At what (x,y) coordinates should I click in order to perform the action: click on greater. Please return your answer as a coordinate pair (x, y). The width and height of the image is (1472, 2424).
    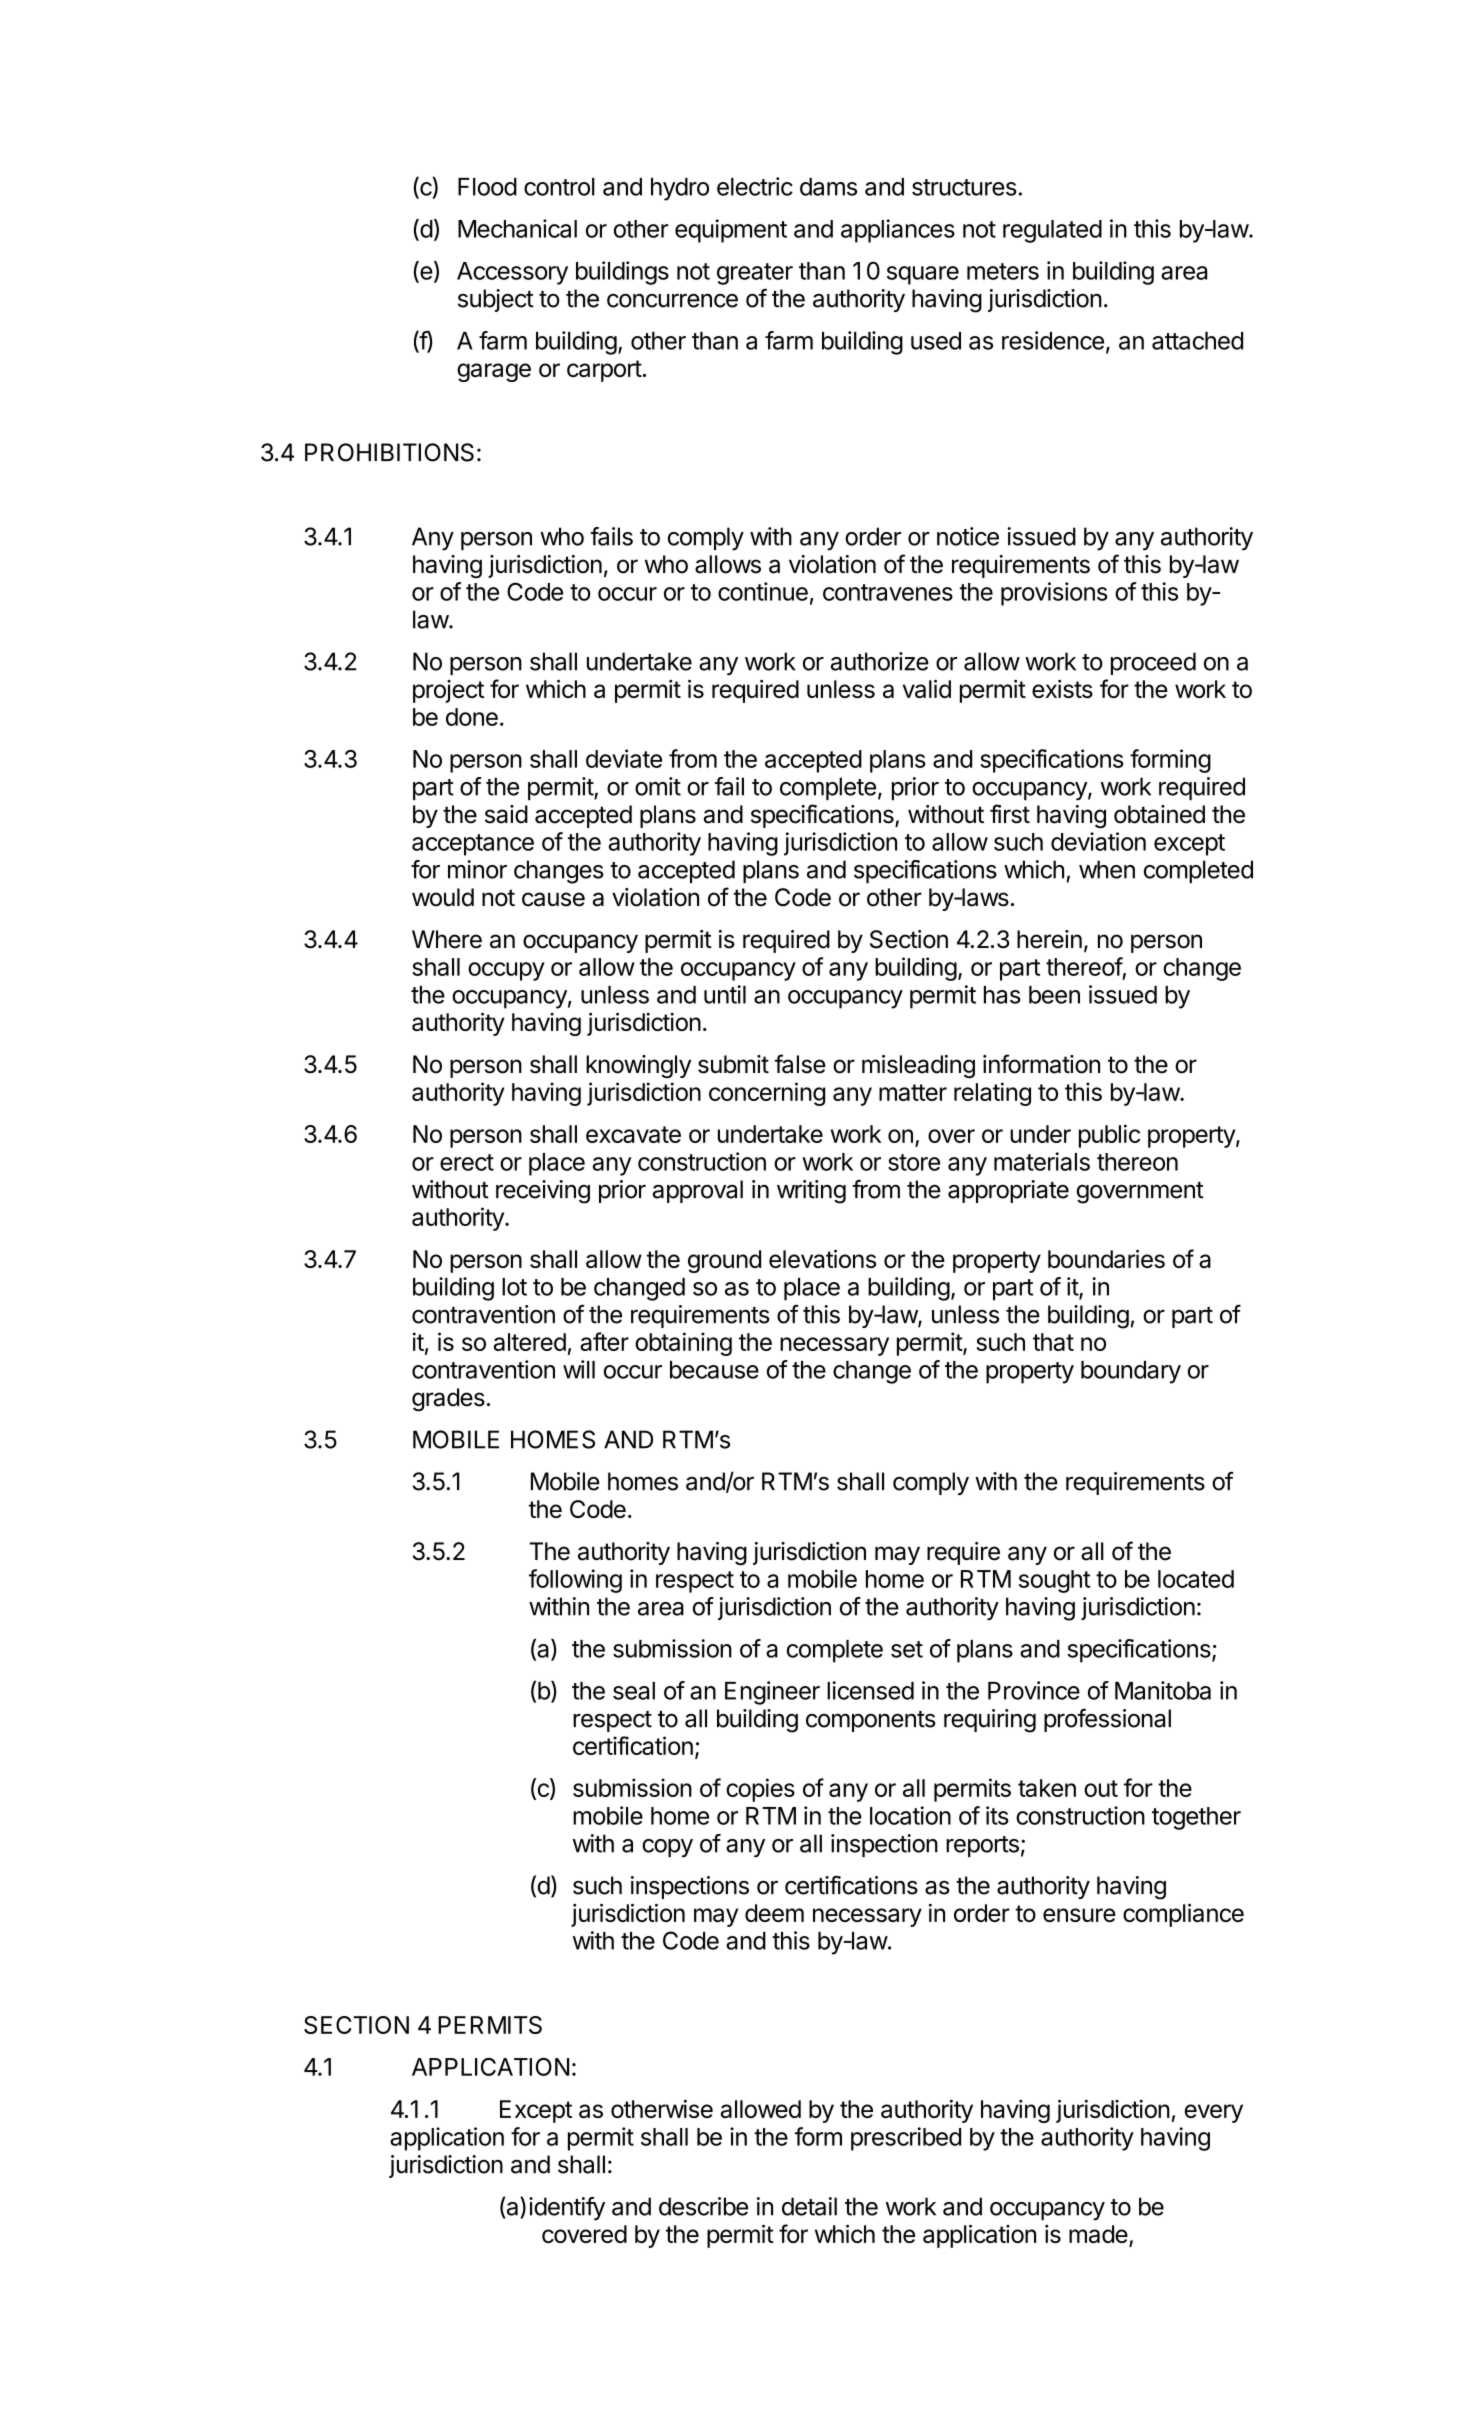
    Looking at the image, I should click on (755, 274).
